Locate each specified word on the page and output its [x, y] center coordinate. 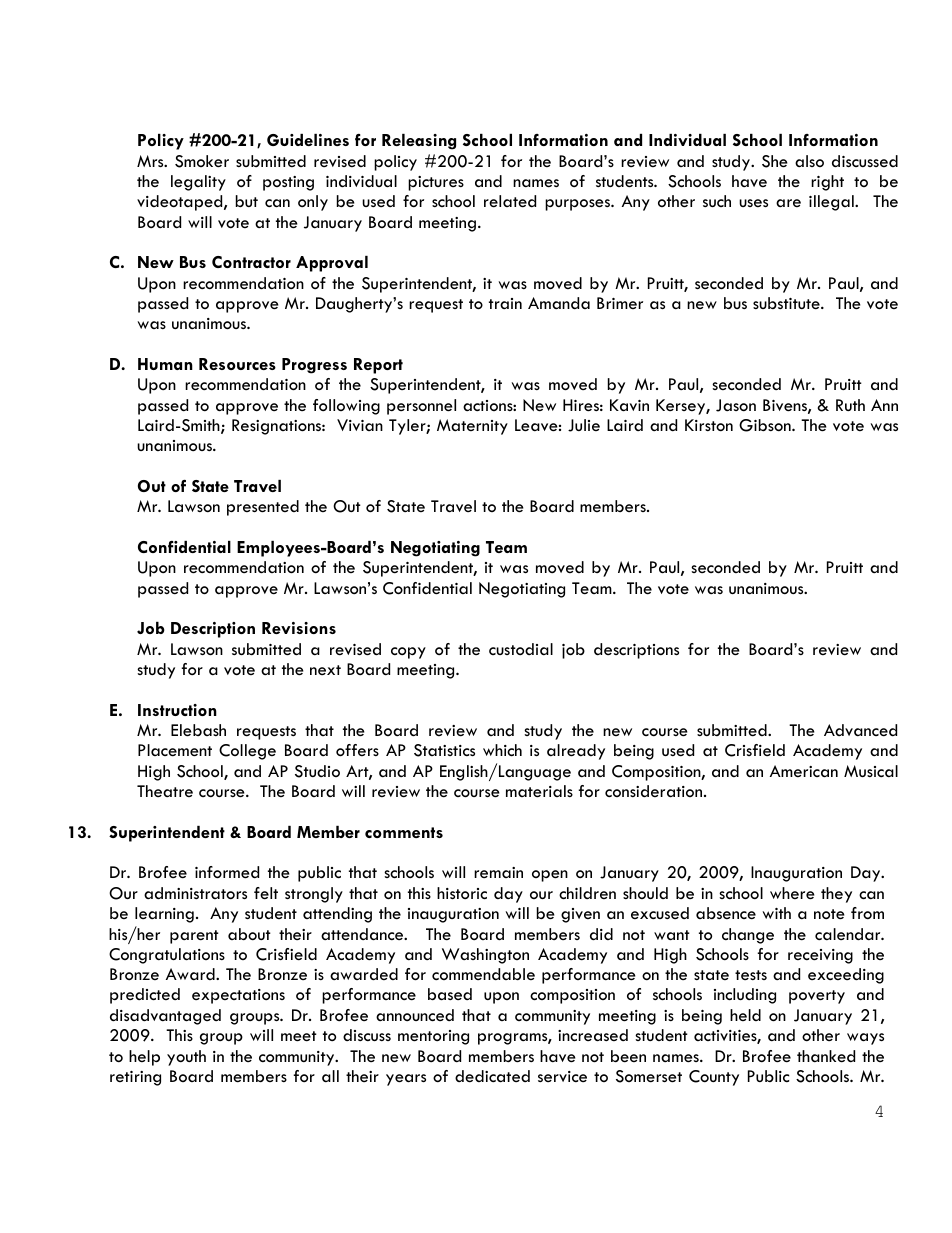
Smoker [202, 161]
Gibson [766, 425]
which [502, 750]
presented [263, 508]
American [804, 771]
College [247, 752]
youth [186, 1058]
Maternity [472, 427]
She [775, 161]
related [510, 201]
